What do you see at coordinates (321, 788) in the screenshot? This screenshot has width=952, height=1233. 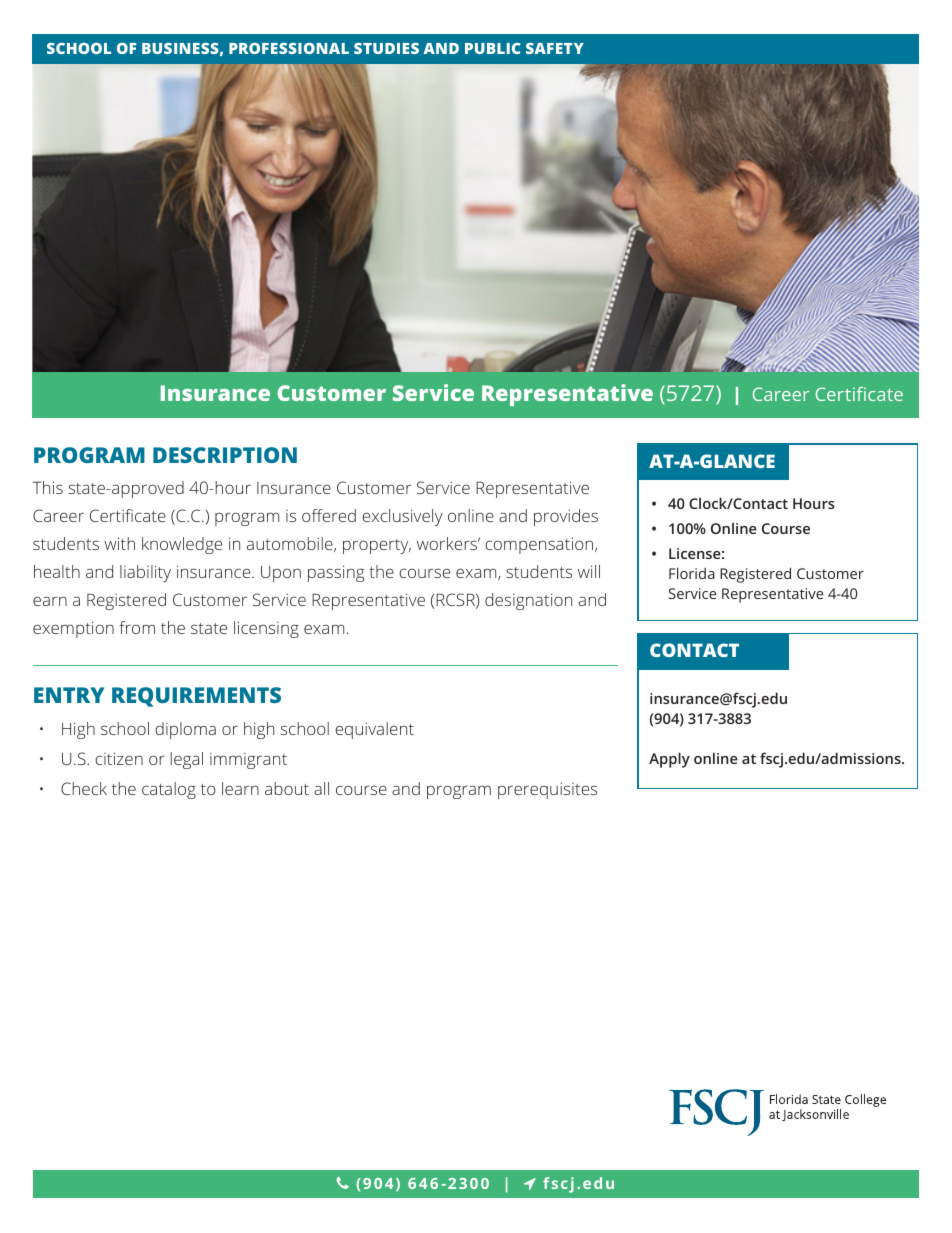 I see `all` at bounding box center [321, 788].
